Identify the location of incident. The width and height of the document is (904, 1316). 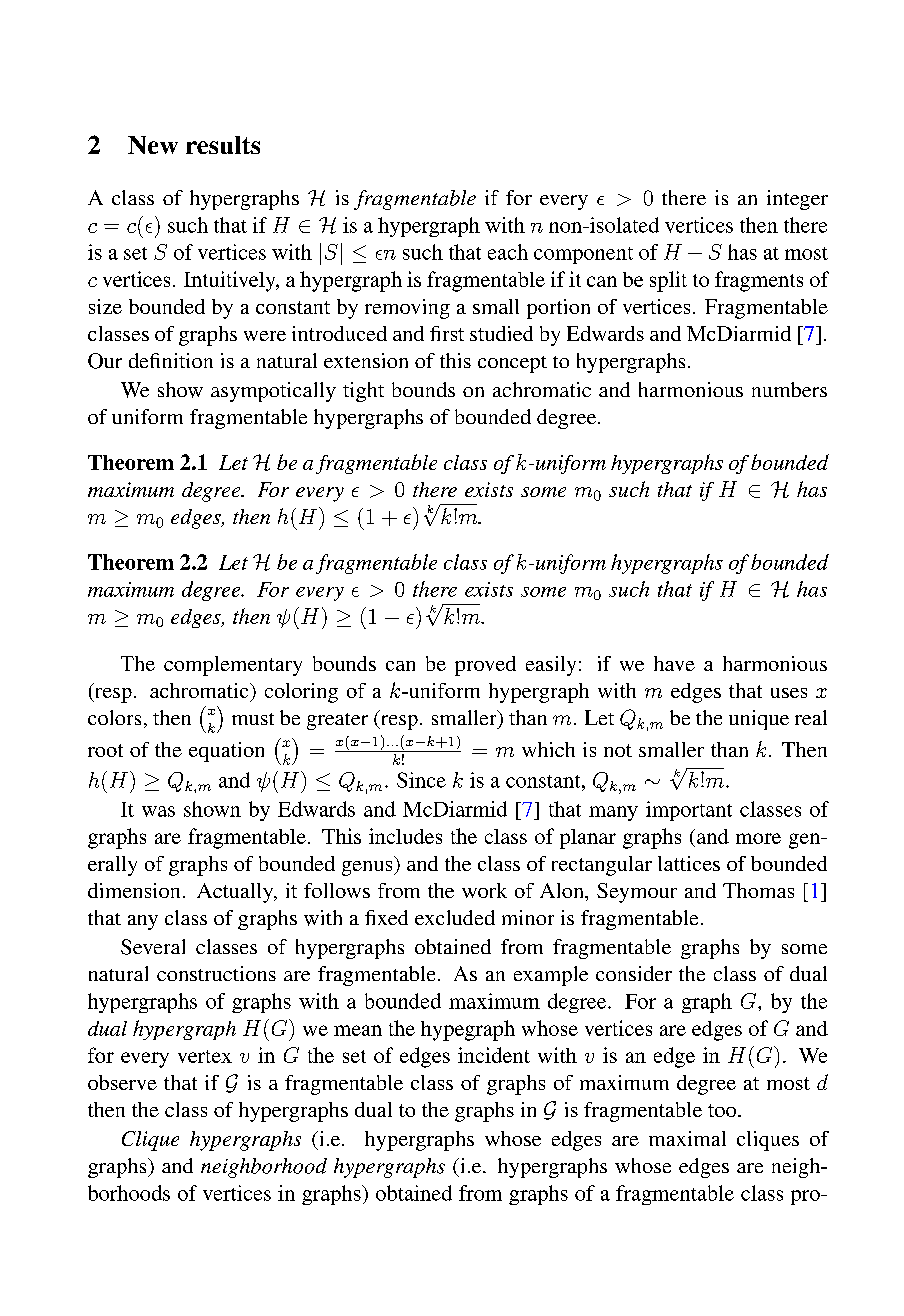
(494, 1055).
